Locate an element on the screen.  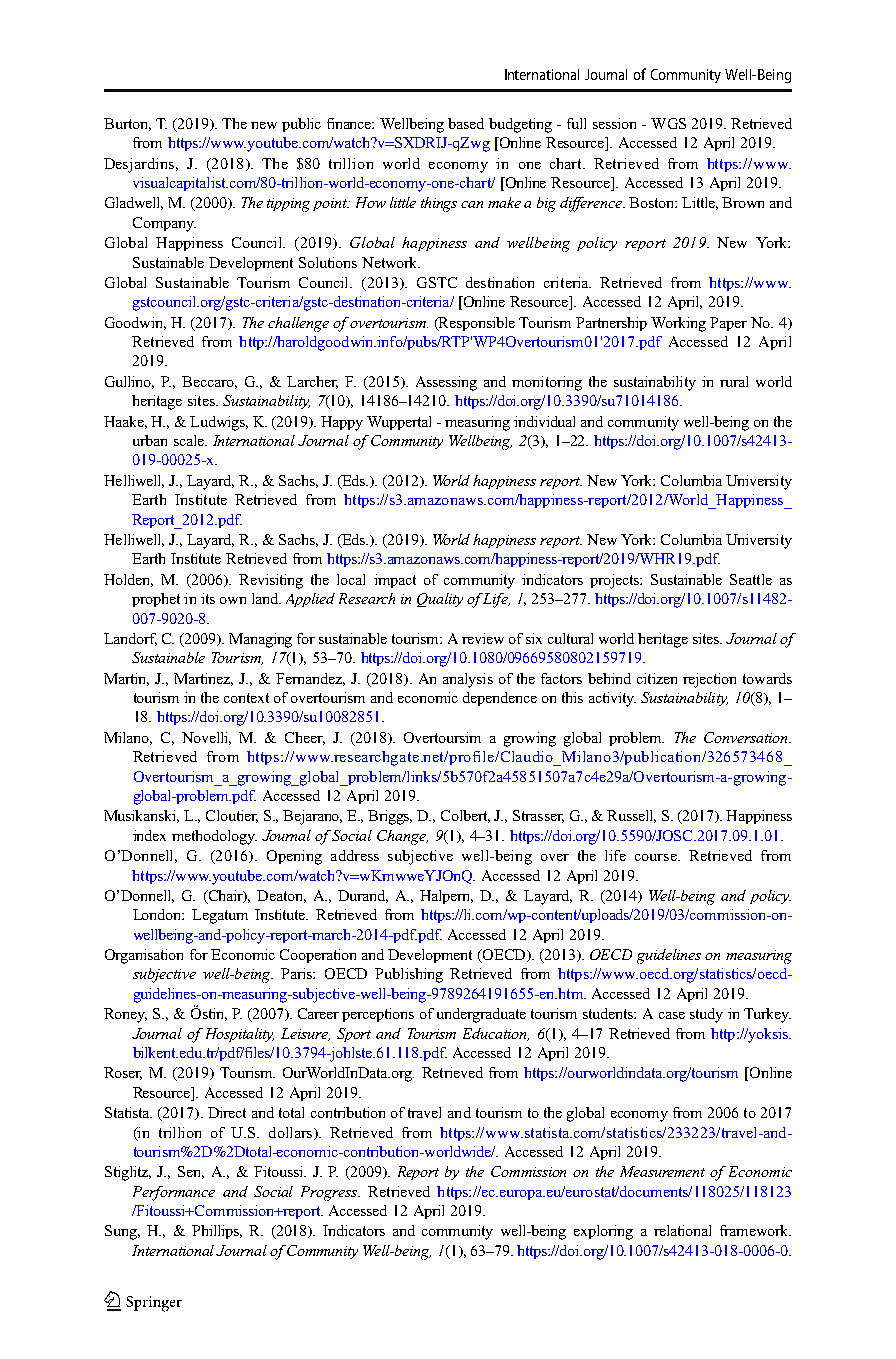
Desjardins is located at coordinates (140, 165).
